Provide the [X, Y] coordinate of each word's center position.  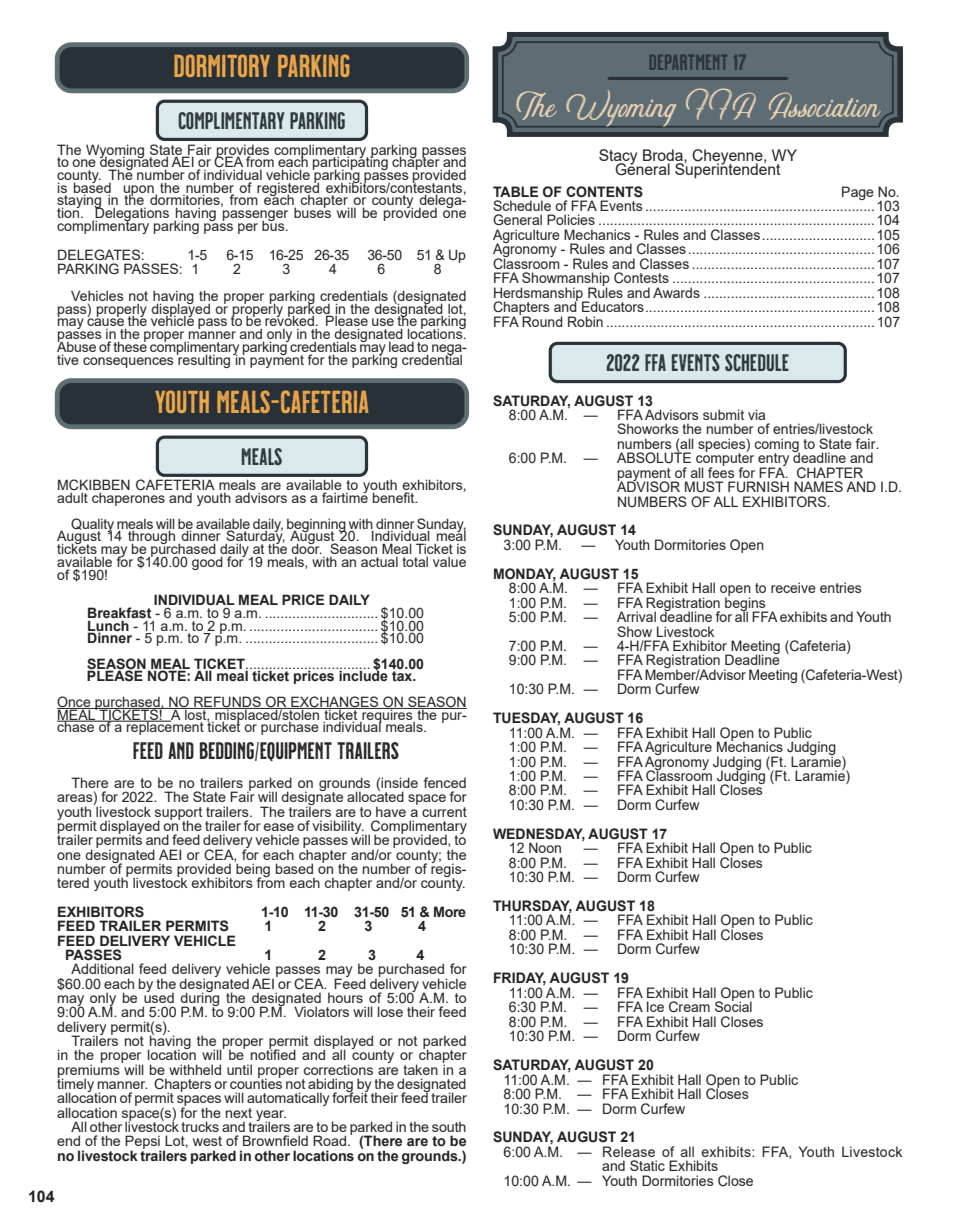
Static [647, 1165]
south [449, 1126]
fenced [445, 782]
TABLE [515, 191]
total [415, 561]
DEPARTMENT [688, 62]
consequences [128, 362]
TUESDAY [526, 719]
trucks [200, 1126]
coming [777, 446]
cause [106, 322]
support [179, 814]
